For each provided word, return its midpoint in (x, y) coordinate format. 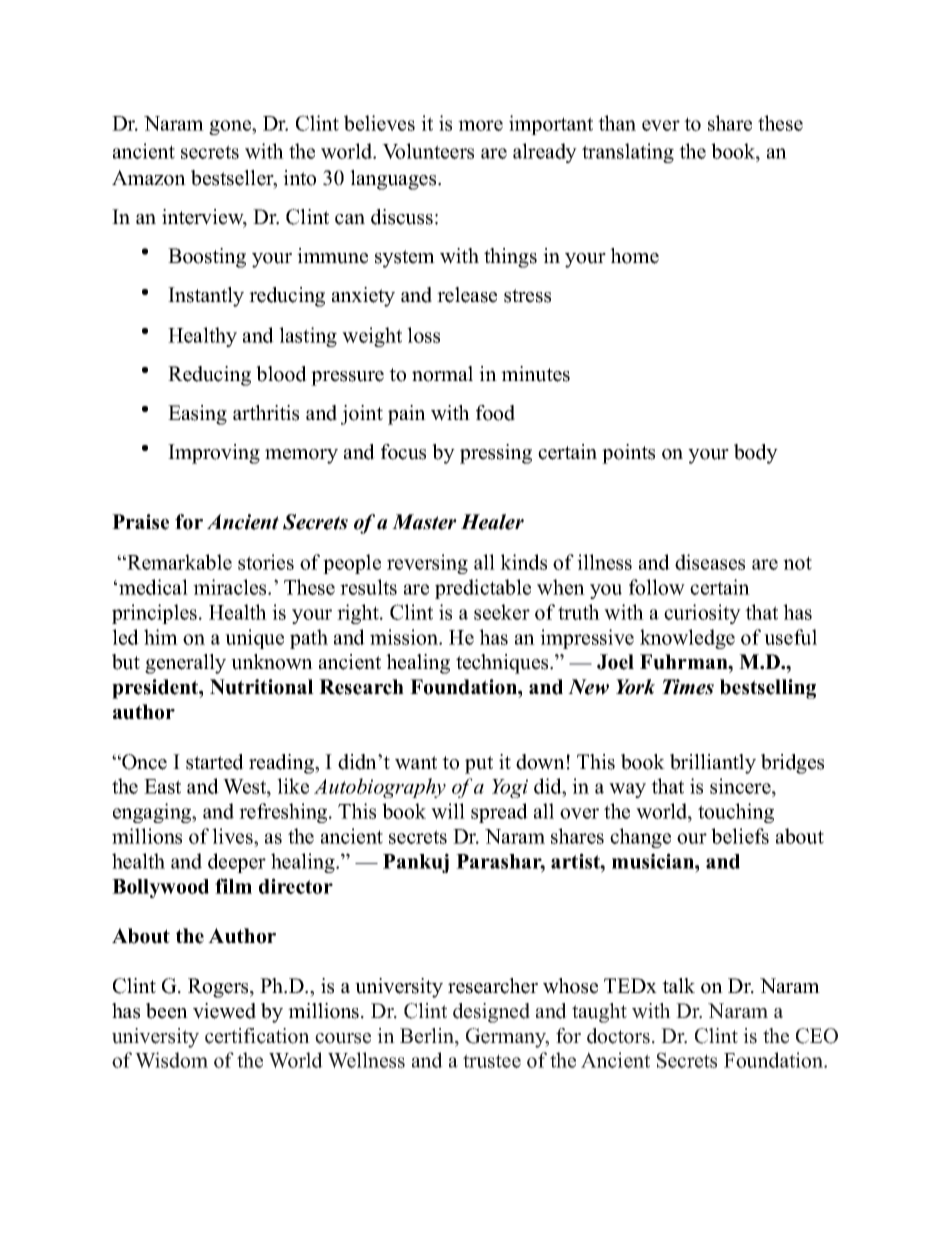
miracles (231, 587)
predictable (483, 589)
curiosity (702, 614)
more (480, 125)
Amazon (149, 178)
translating (628, 153)
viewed (224, 1011)
